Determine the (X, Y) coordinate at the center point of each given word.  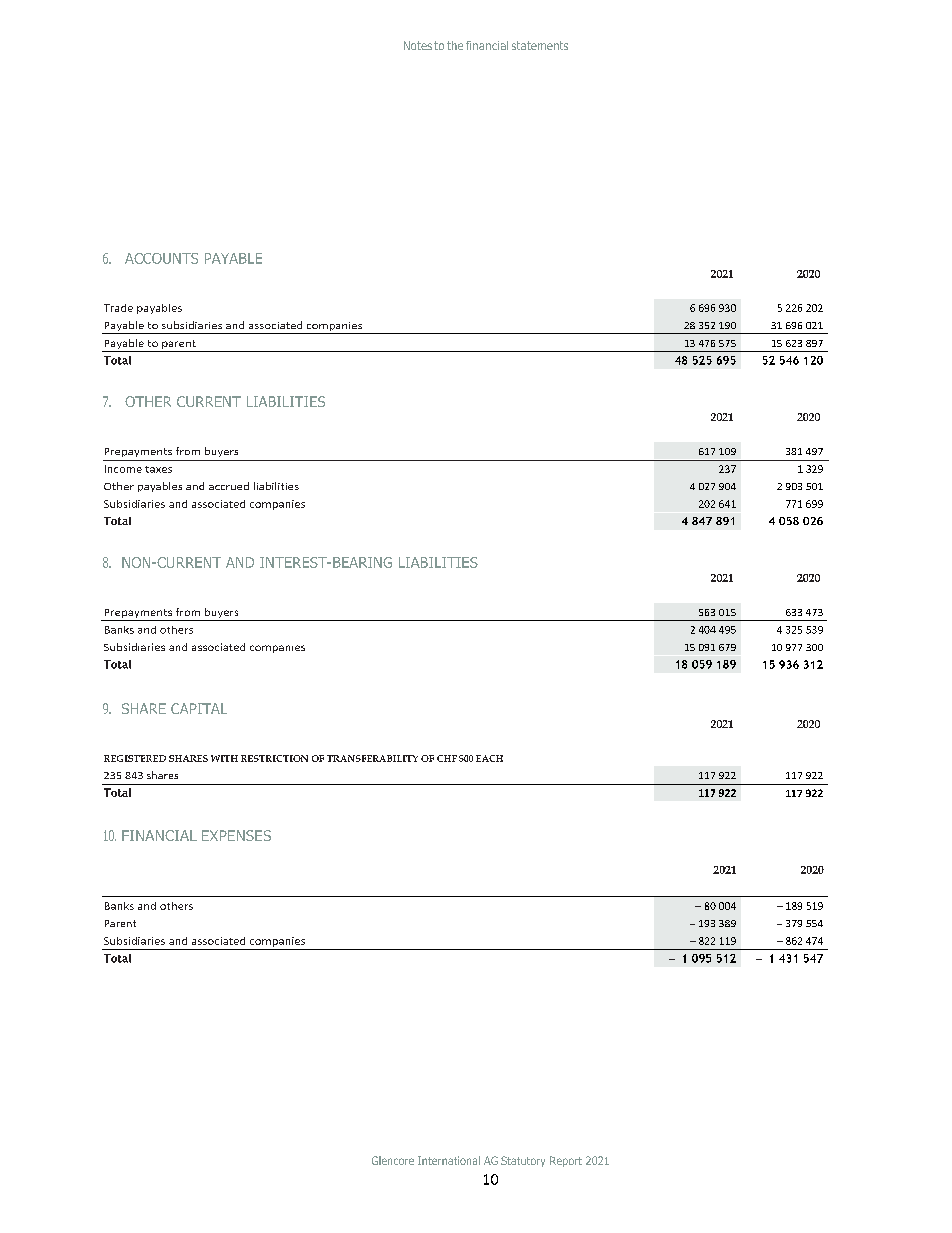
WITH (224, 758)
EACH (489, 758)
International (449, 1160)
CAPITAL (199, 708)
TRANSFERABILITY (372, 758)
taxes (158, 469)
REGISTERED (135, 758)
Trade (118, 308)
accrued (229, 486)
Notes (418, 45)
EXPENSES (236, 835)
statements (540, 45)
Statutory (523, 1161)
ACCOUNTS (161, 258)
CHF (447, 758)
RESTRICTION (274, 758)
